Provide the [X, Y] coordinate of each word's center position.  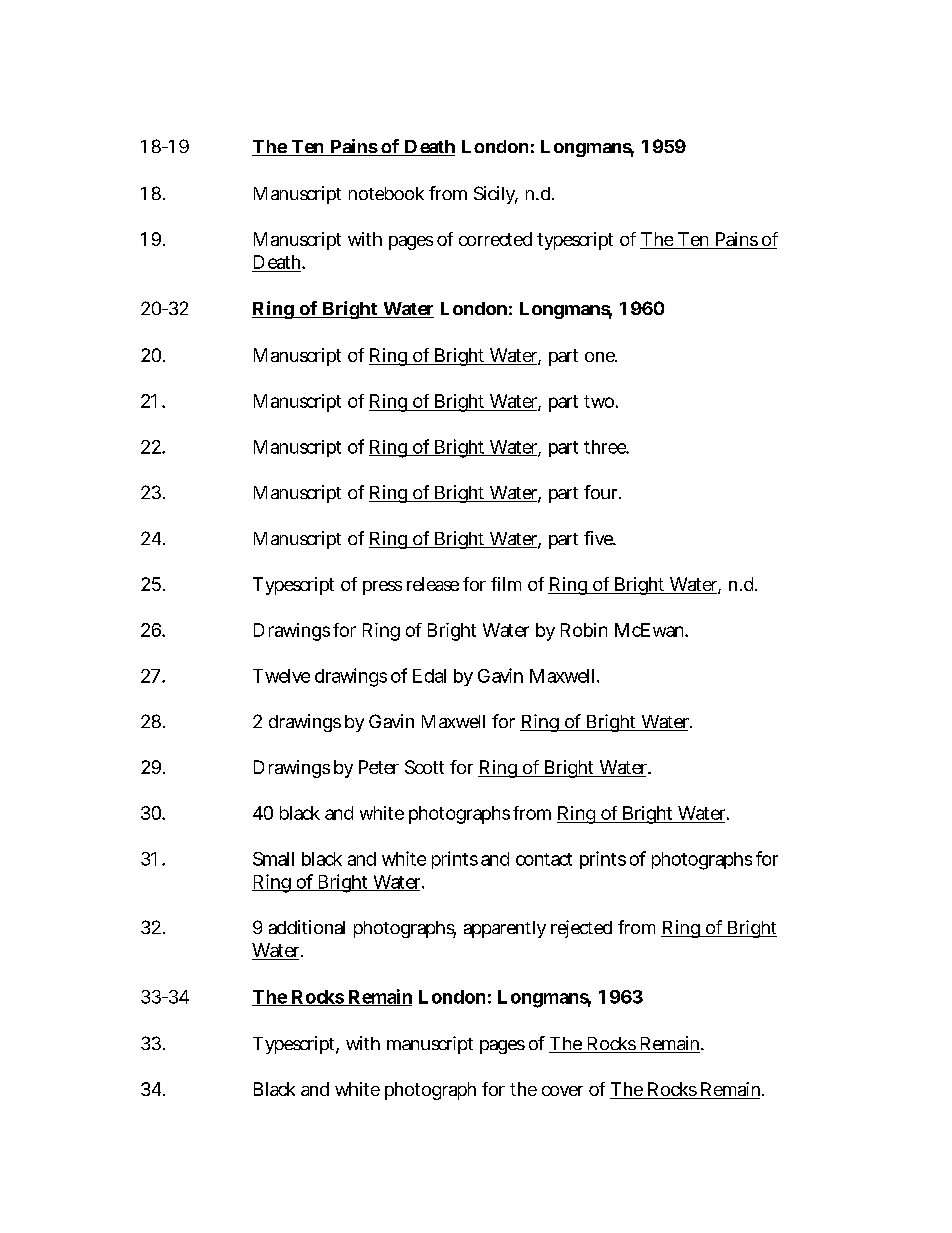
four [602, 492]
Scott [424, 767]
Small [273, 859]
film [506, 584]
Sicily [496, 195]
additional [307, 927]
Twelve [281, 676]
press [382, 588]
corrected [495, 239]
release [433, 584]
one [601, 357]
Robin [584, 630]
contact [544, 859]
